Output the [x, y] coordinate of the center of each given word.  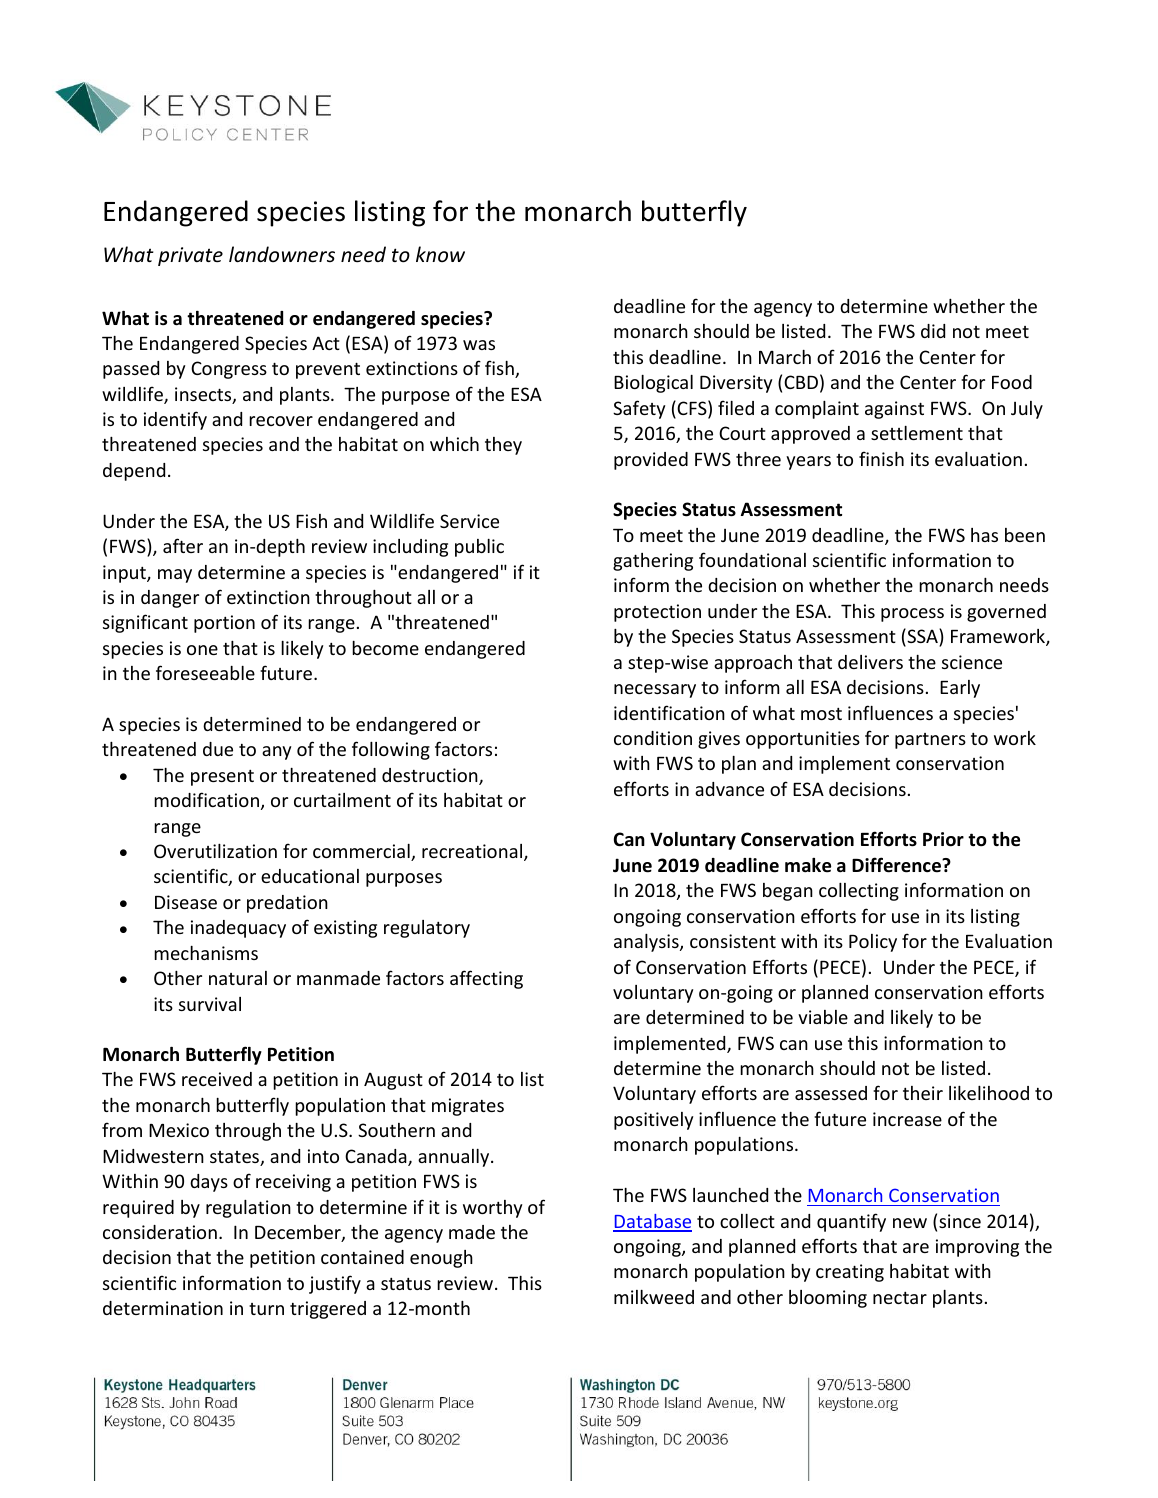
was [479, 345]
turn [266, 1309]
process [912, 615]
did [933, 331]
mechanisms [206, 953]
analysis [647, 943]
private [190, 256]
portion [224, 624]
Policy [873, 943]
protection [657, 613]
